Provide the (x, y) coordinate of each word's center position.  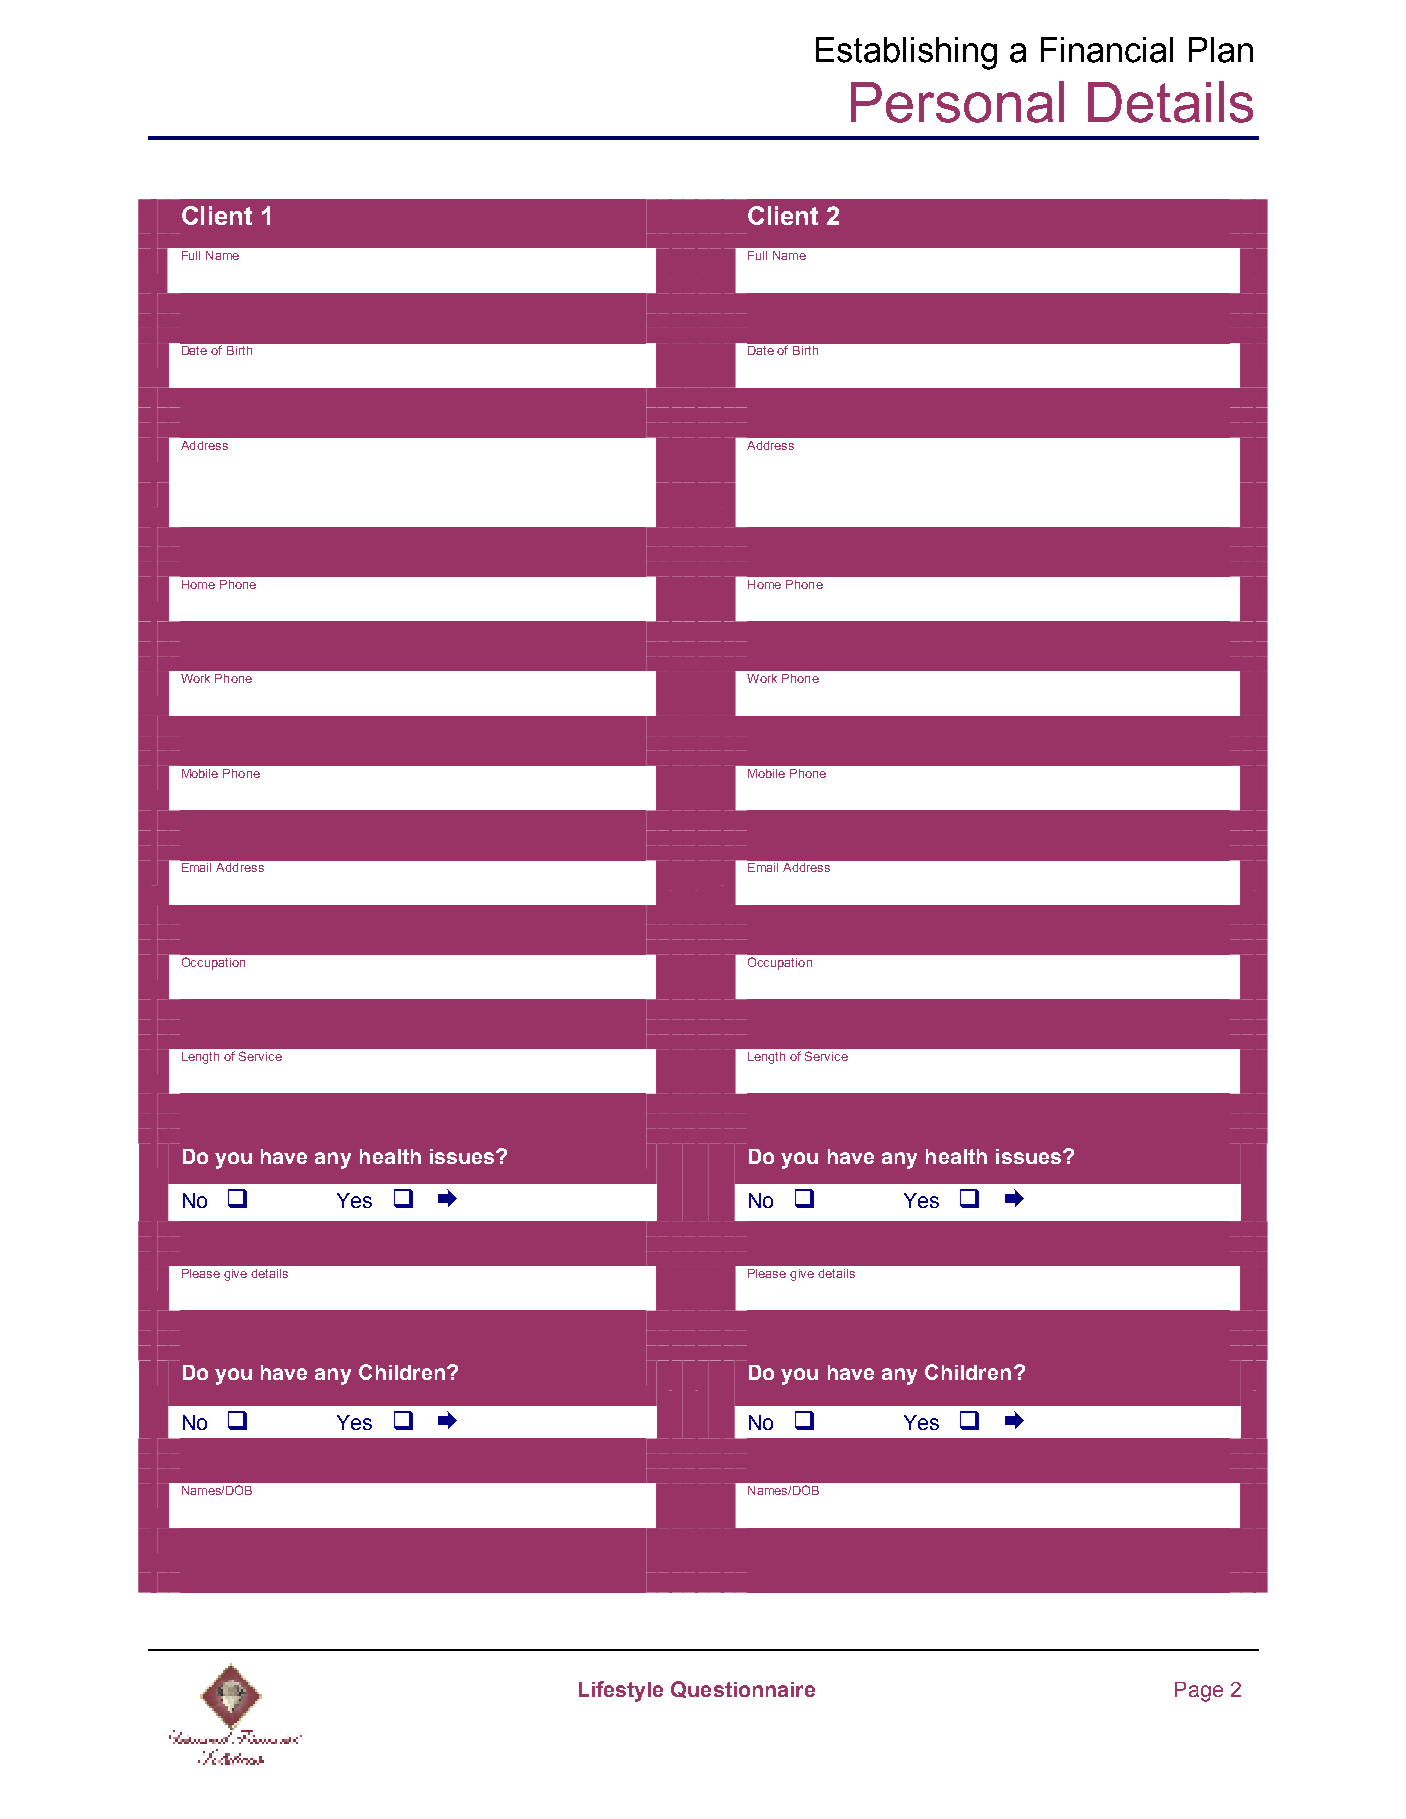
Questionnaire (743, 1689)
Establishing (906, 53)
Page (1199, 1692)
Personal (957, 102)
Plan (1221, 50)
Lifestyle (621, 1691)
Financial (1107, 50)
